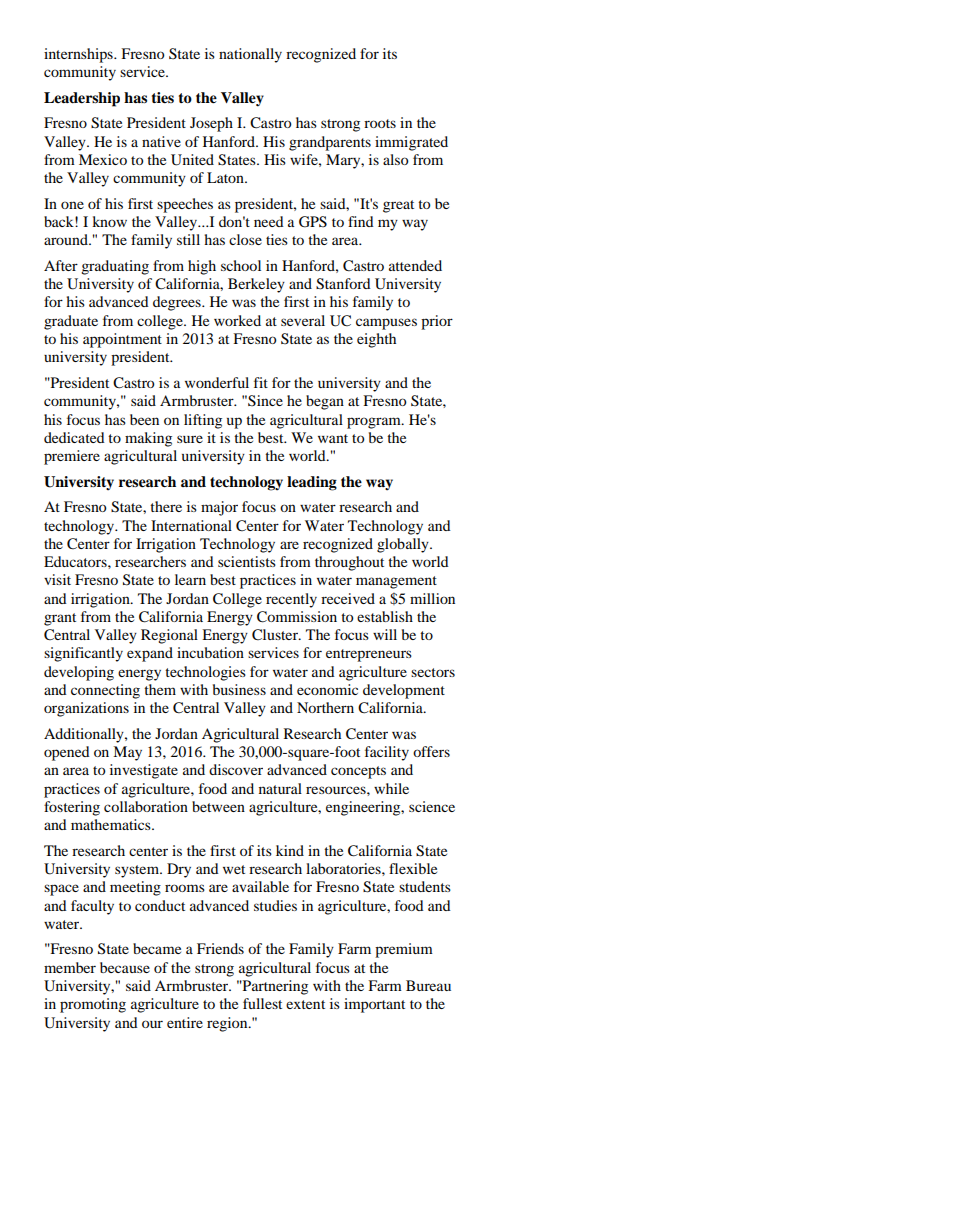 The width and height of the page is (968, 1232). I want to click on business, so click(239, 689).
